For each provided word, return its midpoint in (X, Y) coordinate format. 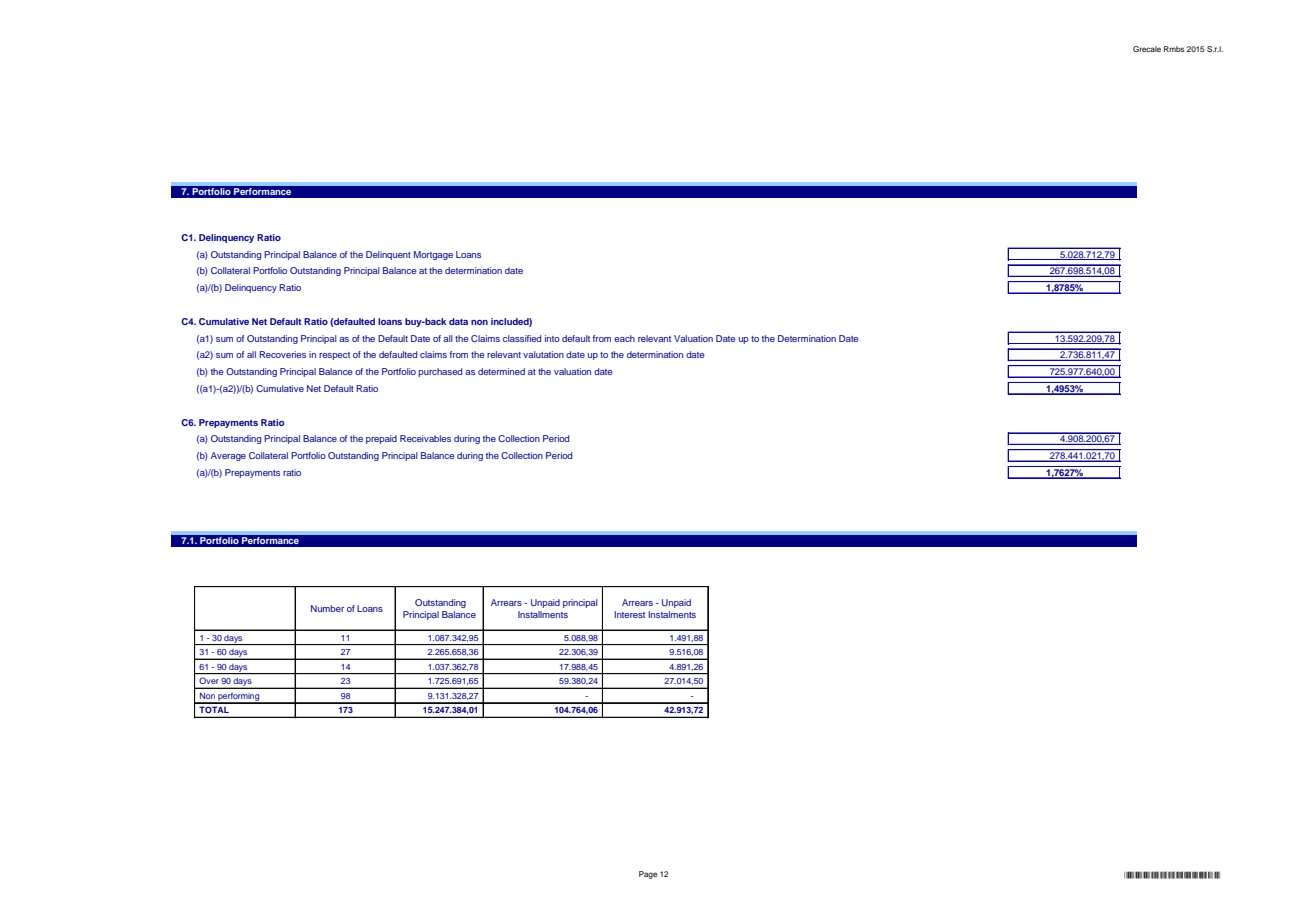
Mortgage (433, 255)
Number (327, 608)
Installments (543, 614)
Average (228, 456)
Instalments (672, 614)
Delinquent (388, 255)
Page (648, 875)
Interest (629, 614)
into (552, 338)
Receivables (425, 438)
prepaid (381, 439)
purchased (440, 372)
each (624, 338)
